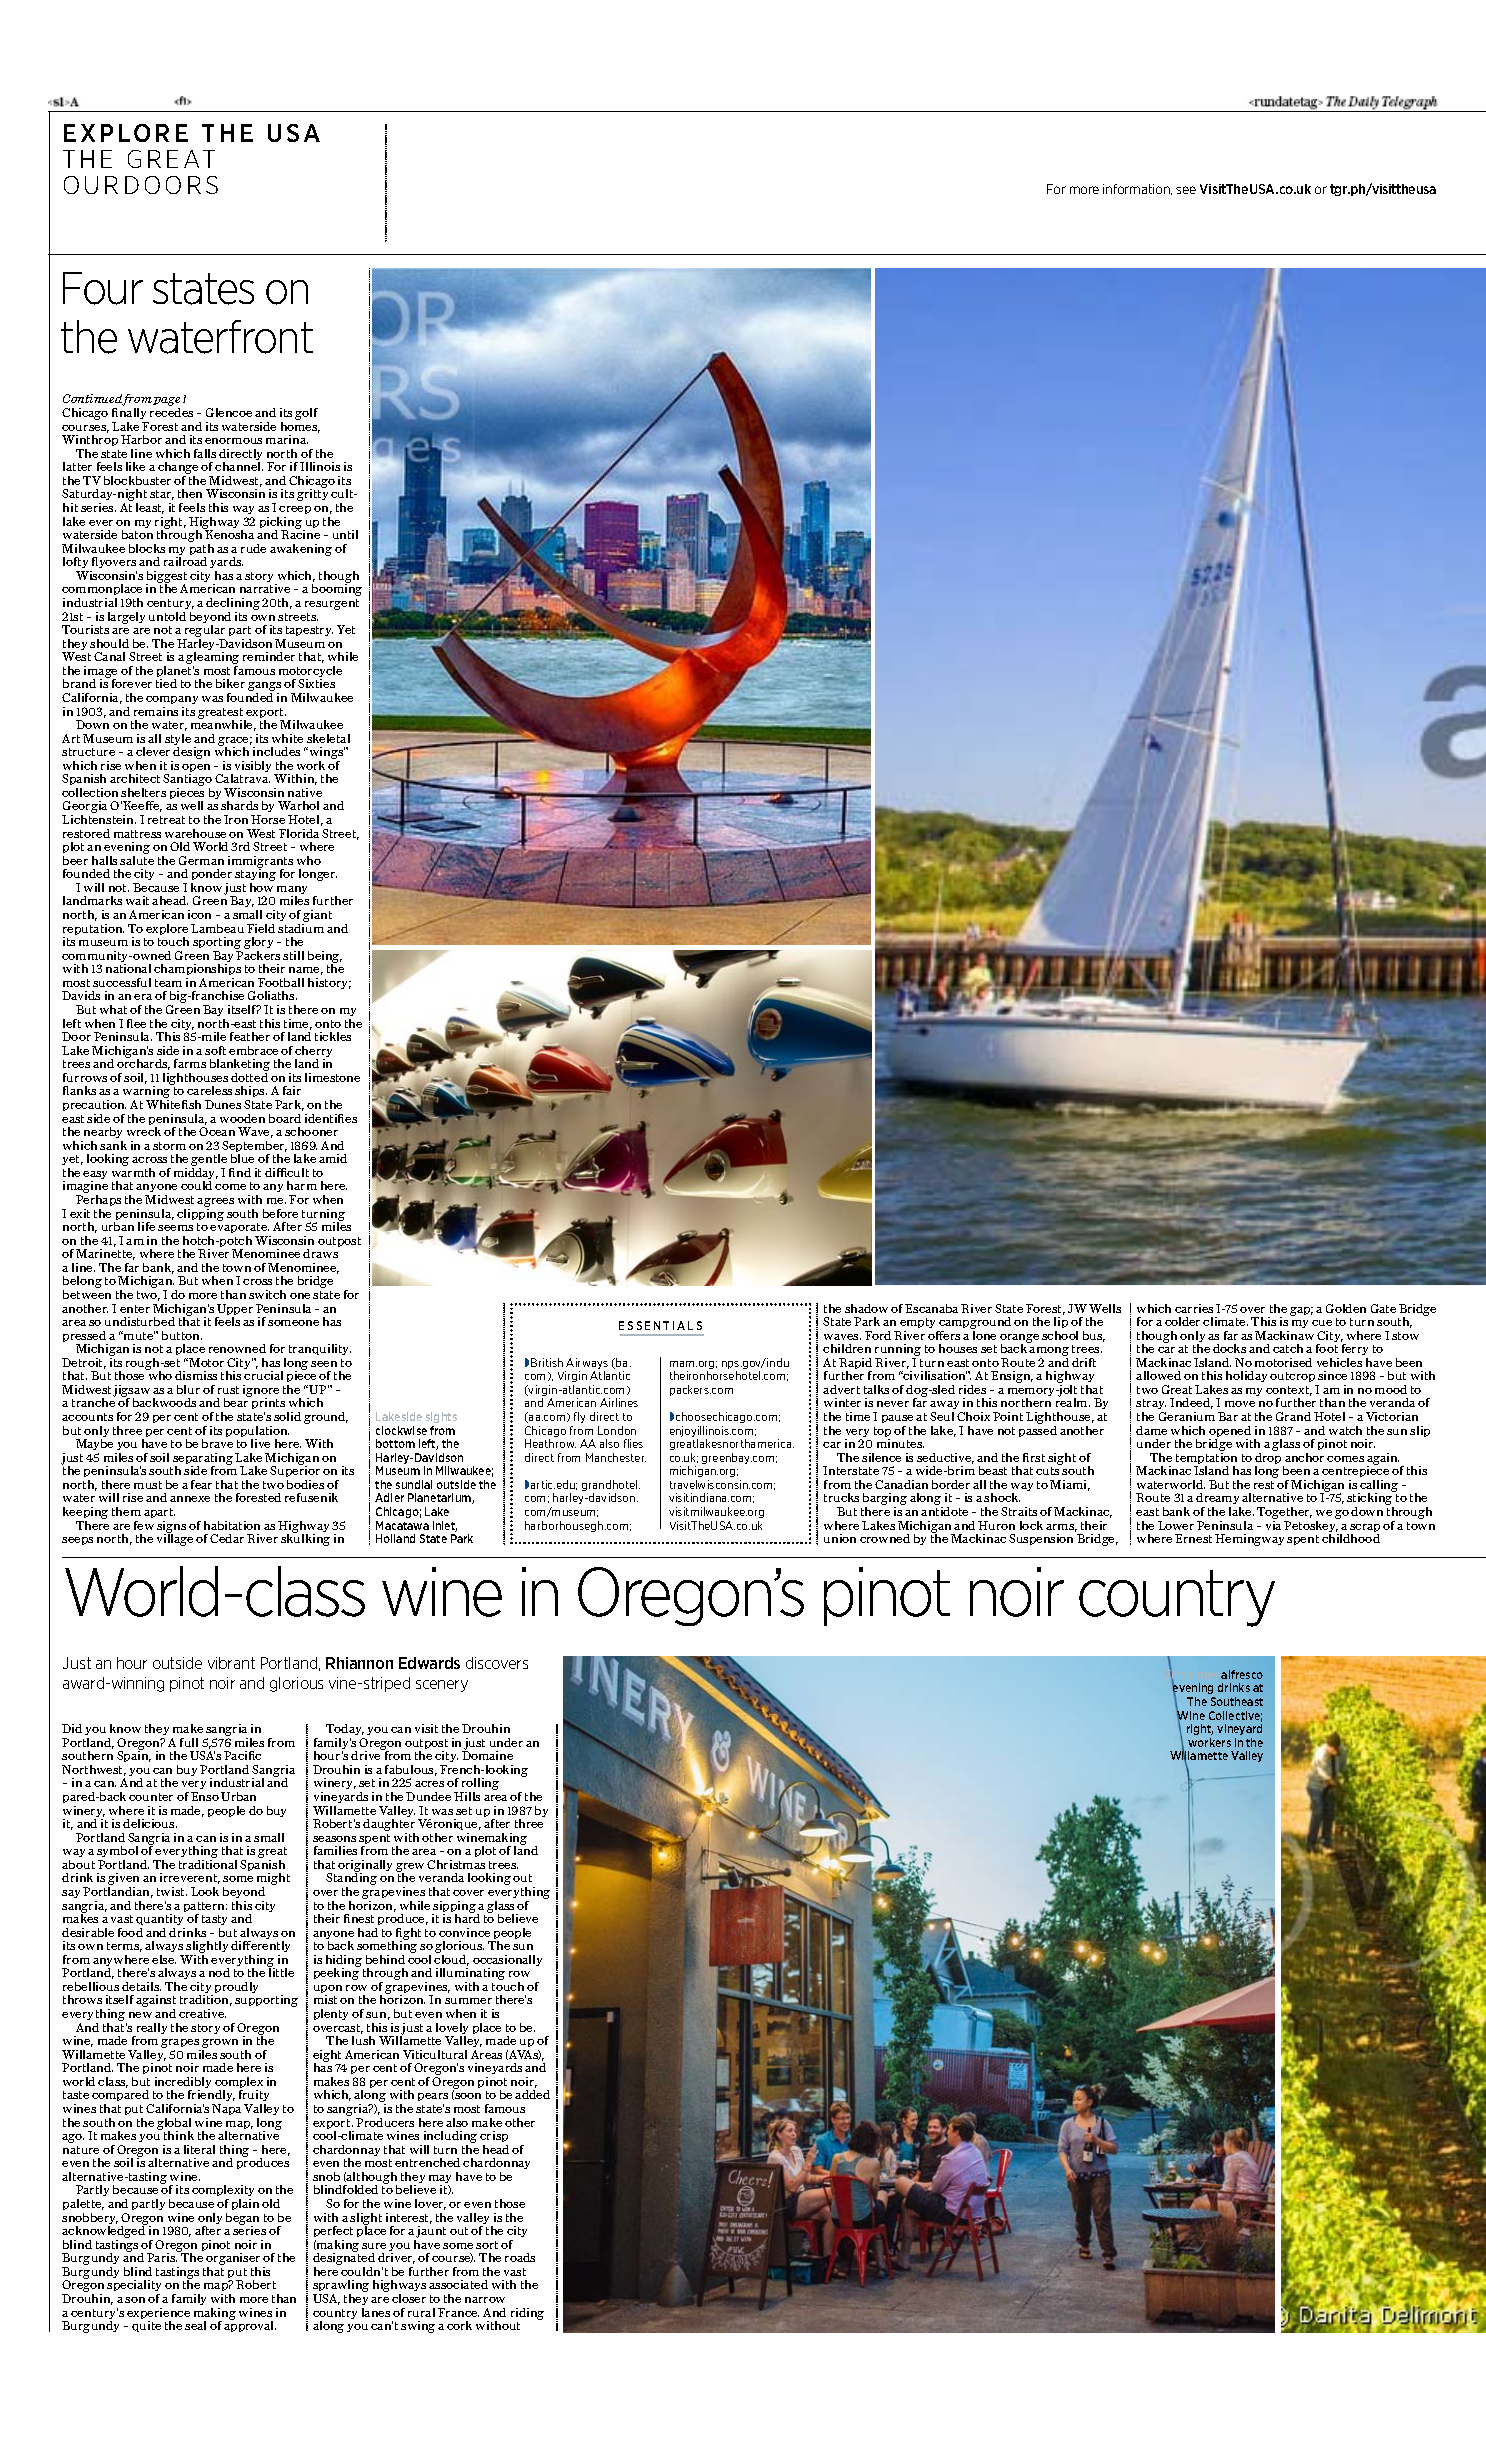 The image size is (1486, 2442). What do you see at coordinates (1235, 1716) in the screenshot?
I see `Collective` at bounding box center [1235, 1716].
